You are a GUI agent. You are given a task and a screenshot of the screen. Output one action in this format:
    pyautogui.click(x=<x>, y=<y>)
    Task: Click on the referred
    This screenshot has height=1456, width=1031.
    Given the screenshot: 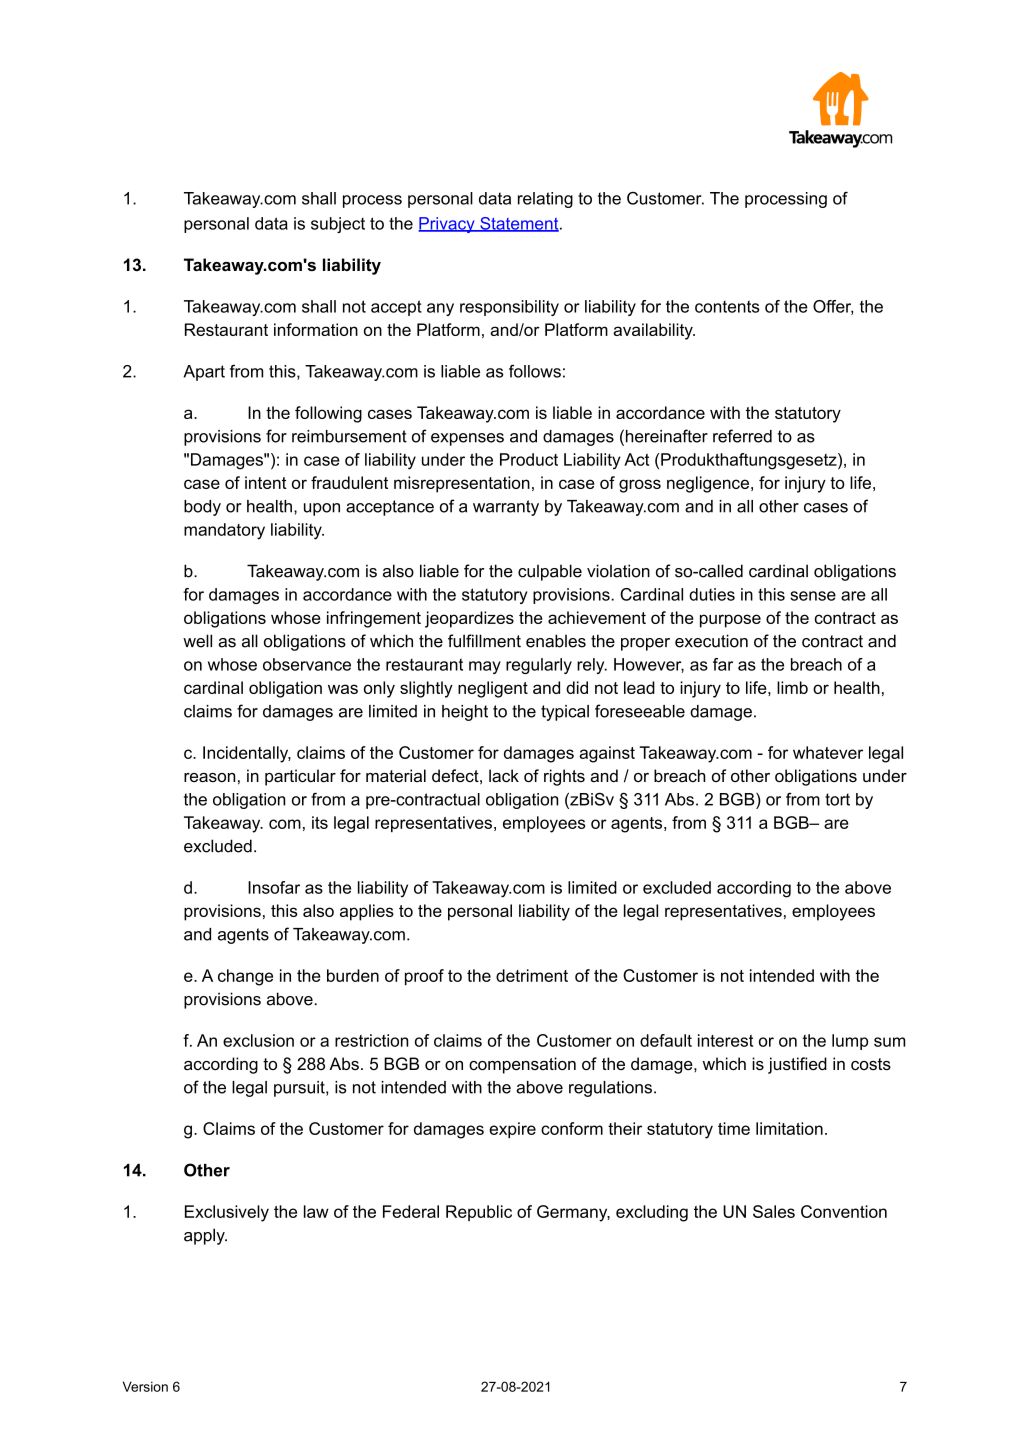 What is the action you would take?
    pyautogui.click(x=742, y=436)
